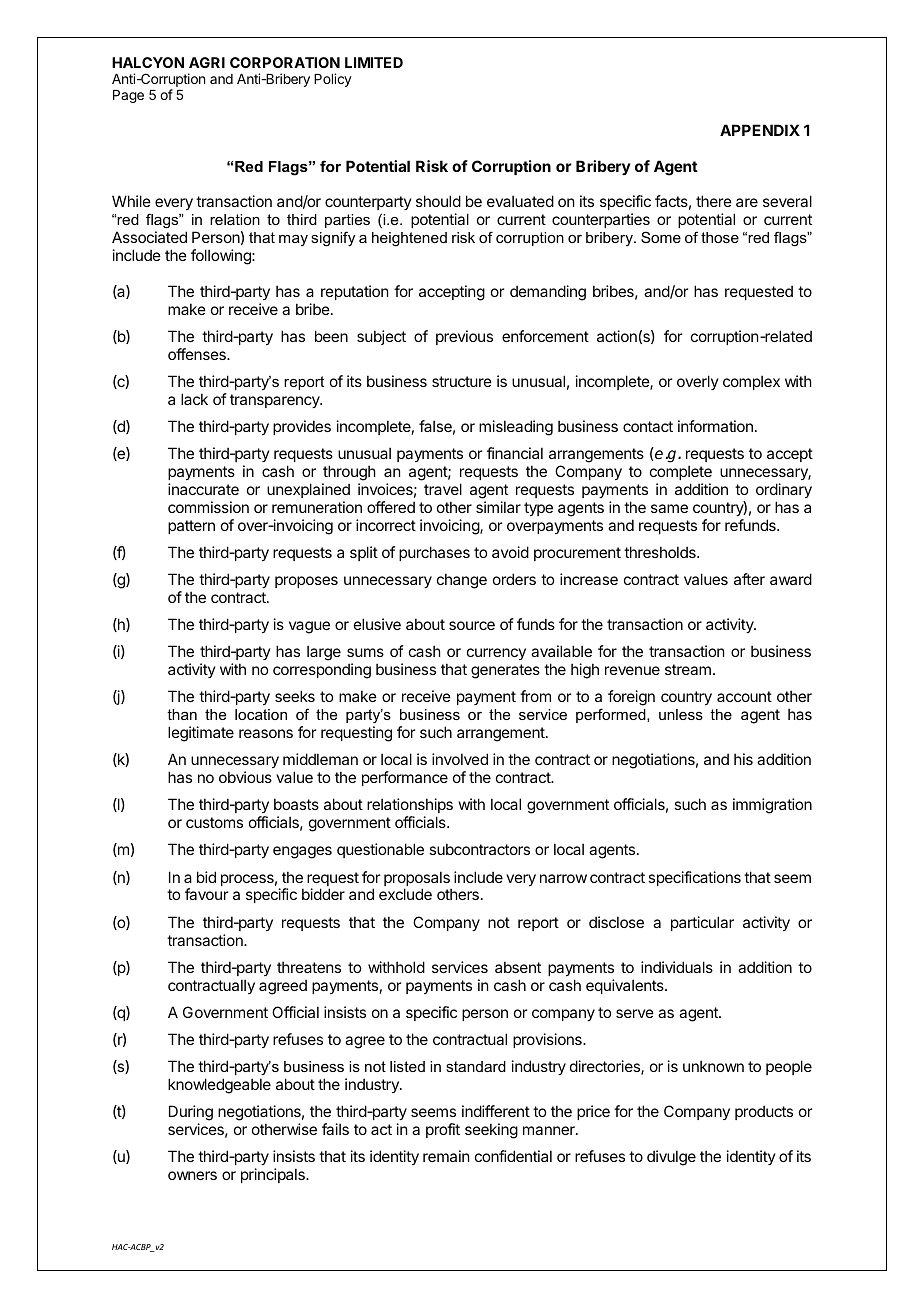 The image size is (924, 1308). I want to click on LIMITED, so click(374, 62).
